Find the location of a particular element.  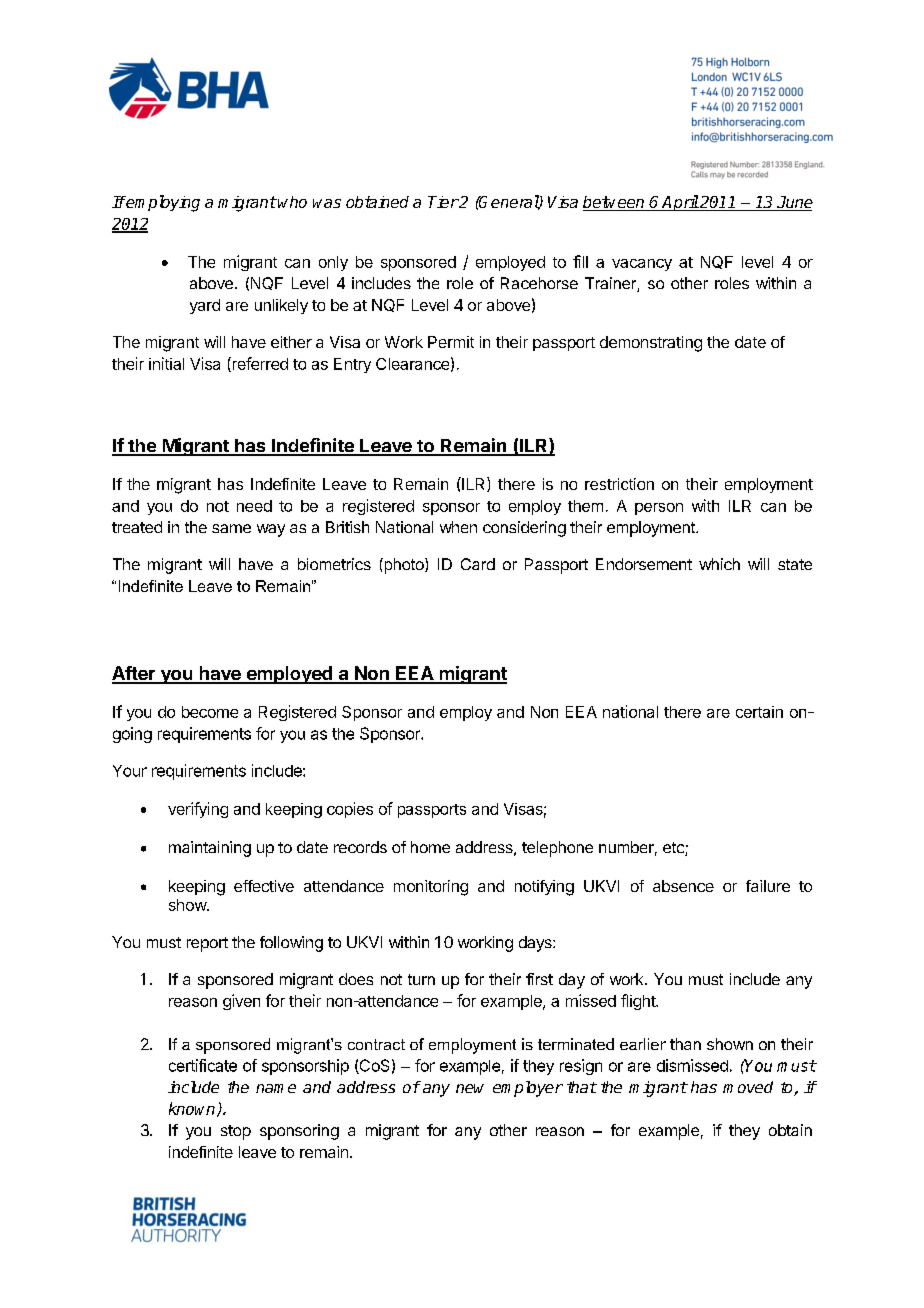

home is located at coordinates (430, 847).
